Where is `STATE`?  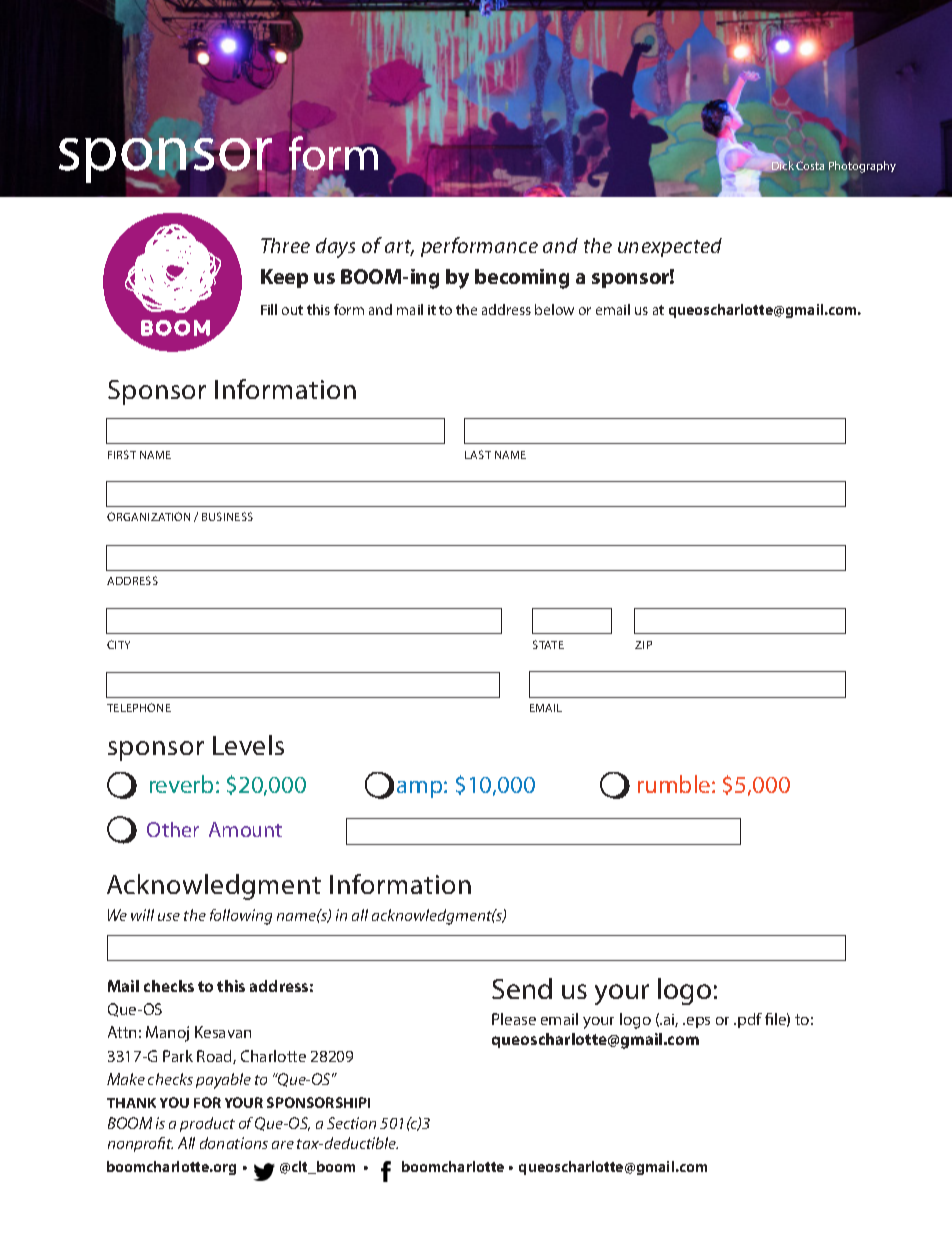 STATE is located at coordinates (548, 644).
